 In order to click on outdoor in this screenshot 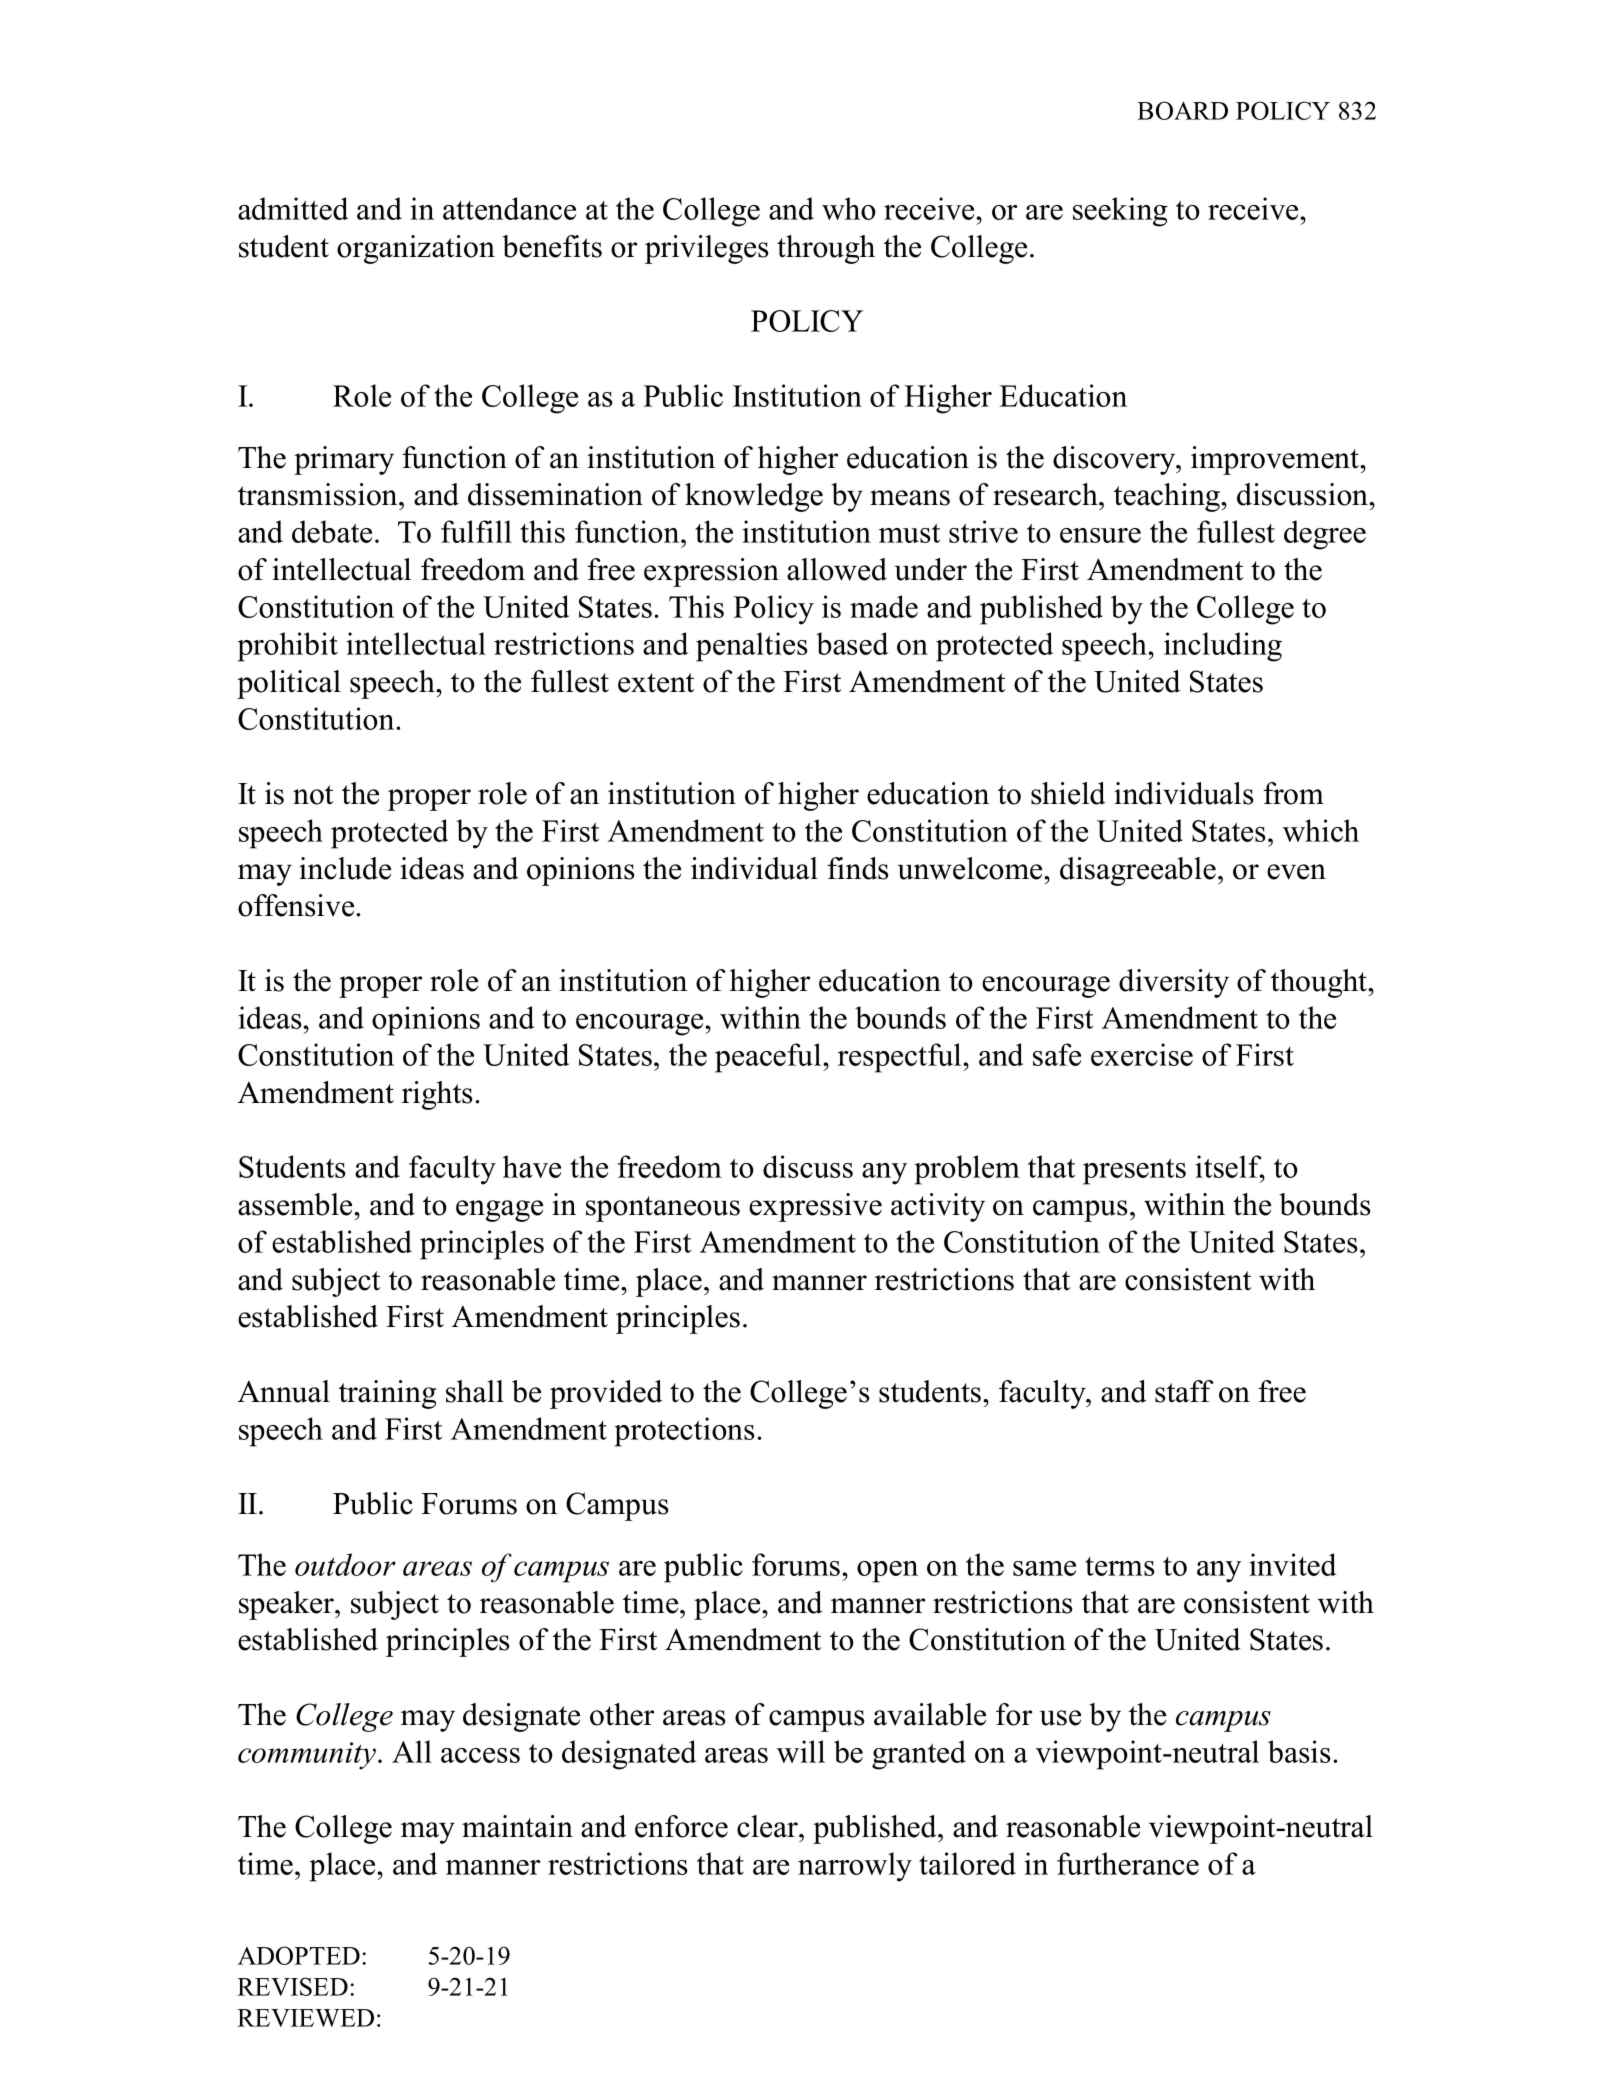, I will do `click(345, 1564)`.
